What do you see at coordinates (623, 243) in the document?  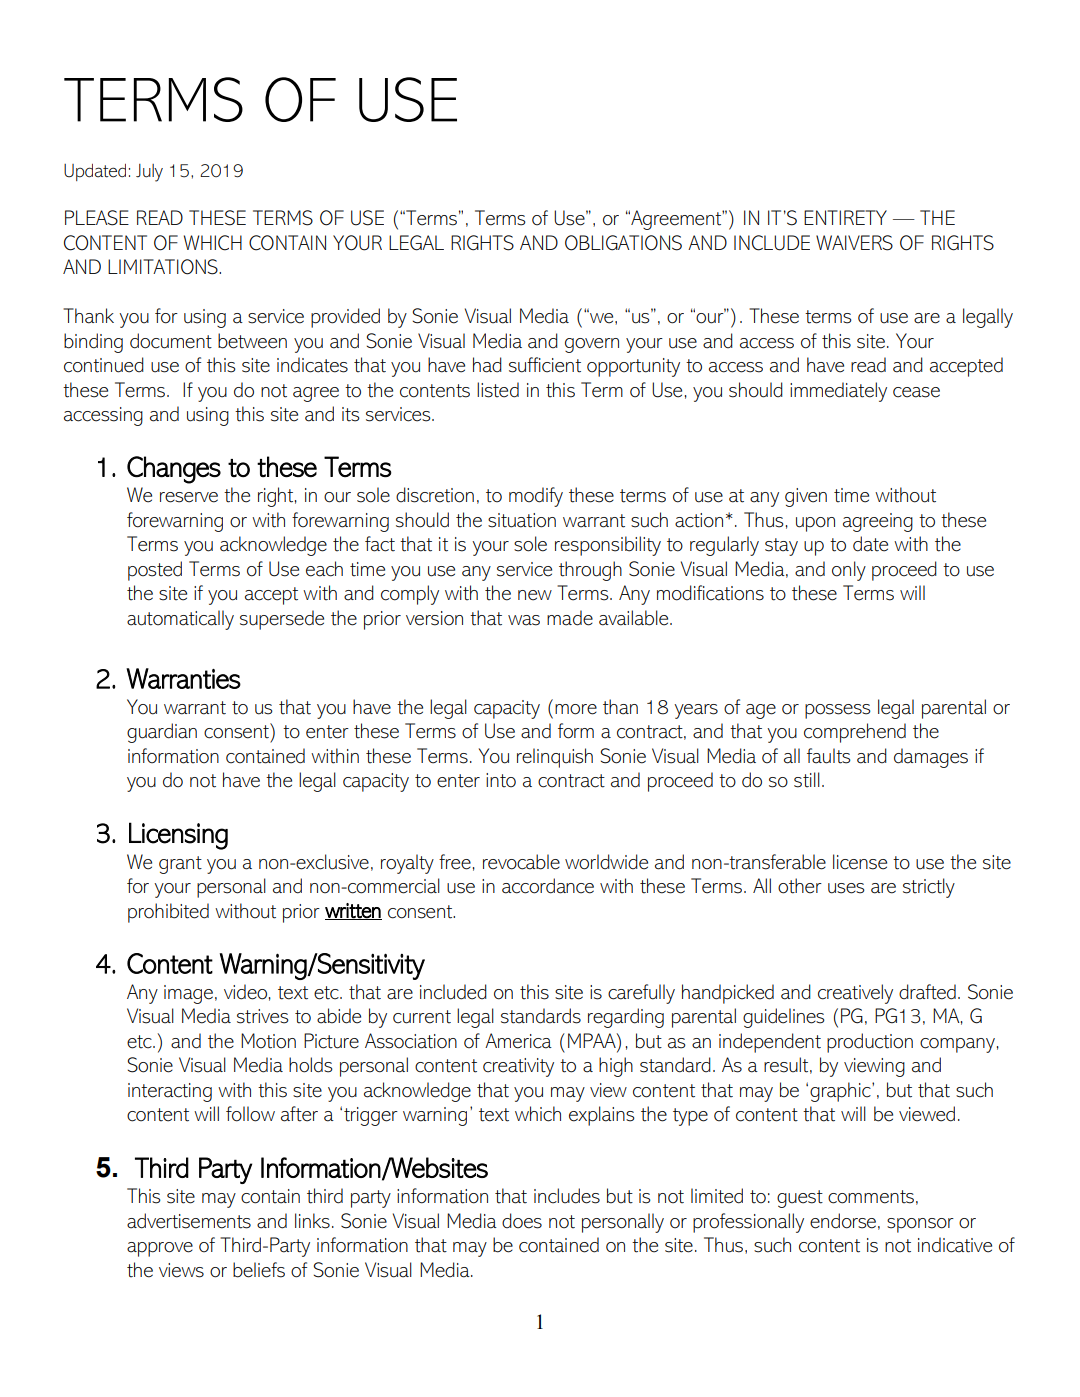 I see `OBLIGATIONS` at bounding box center [623, 243].
